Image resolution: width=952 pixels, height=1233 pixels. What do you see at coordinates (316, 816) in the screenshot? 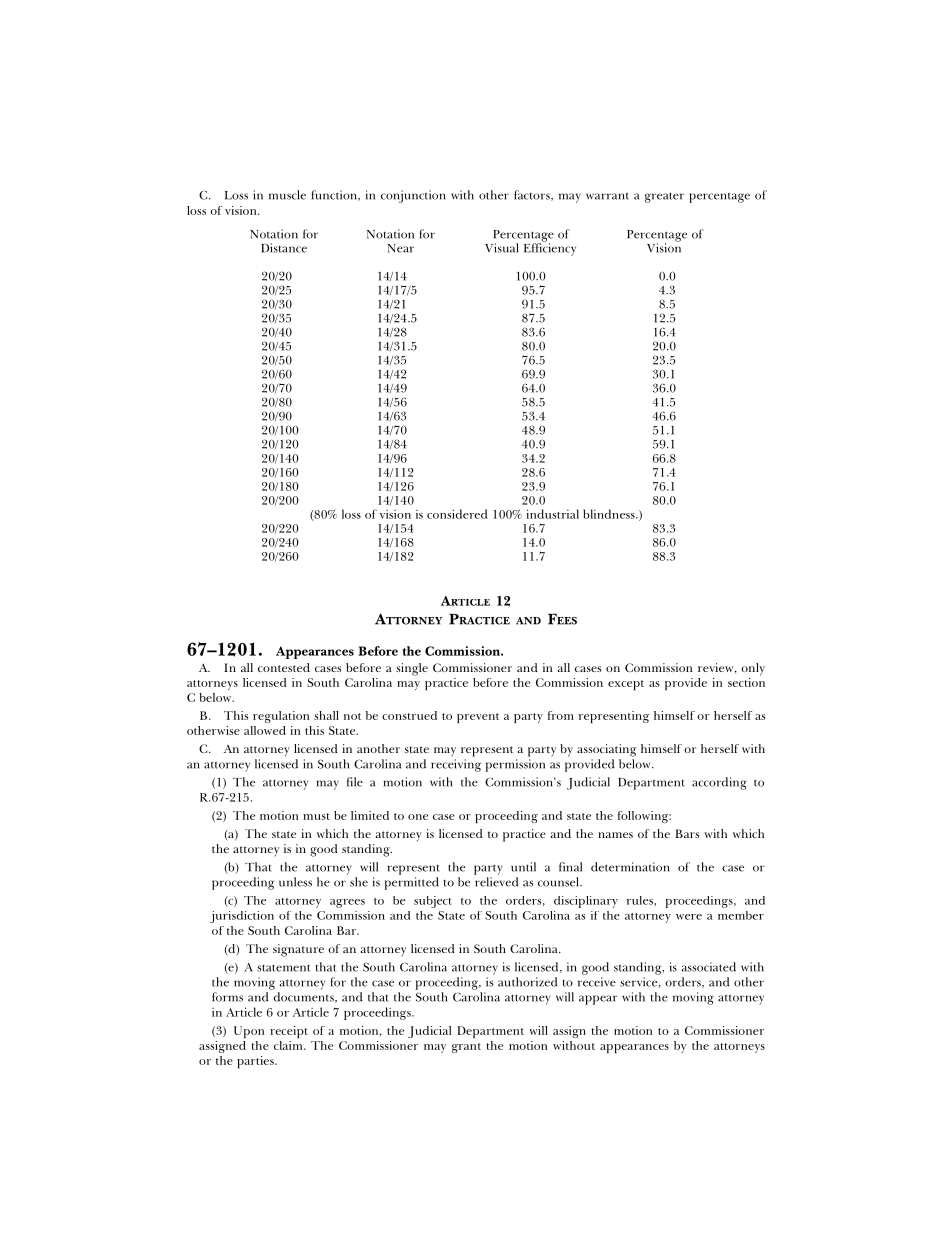
I see `must` at bounding box center [316, 816].
